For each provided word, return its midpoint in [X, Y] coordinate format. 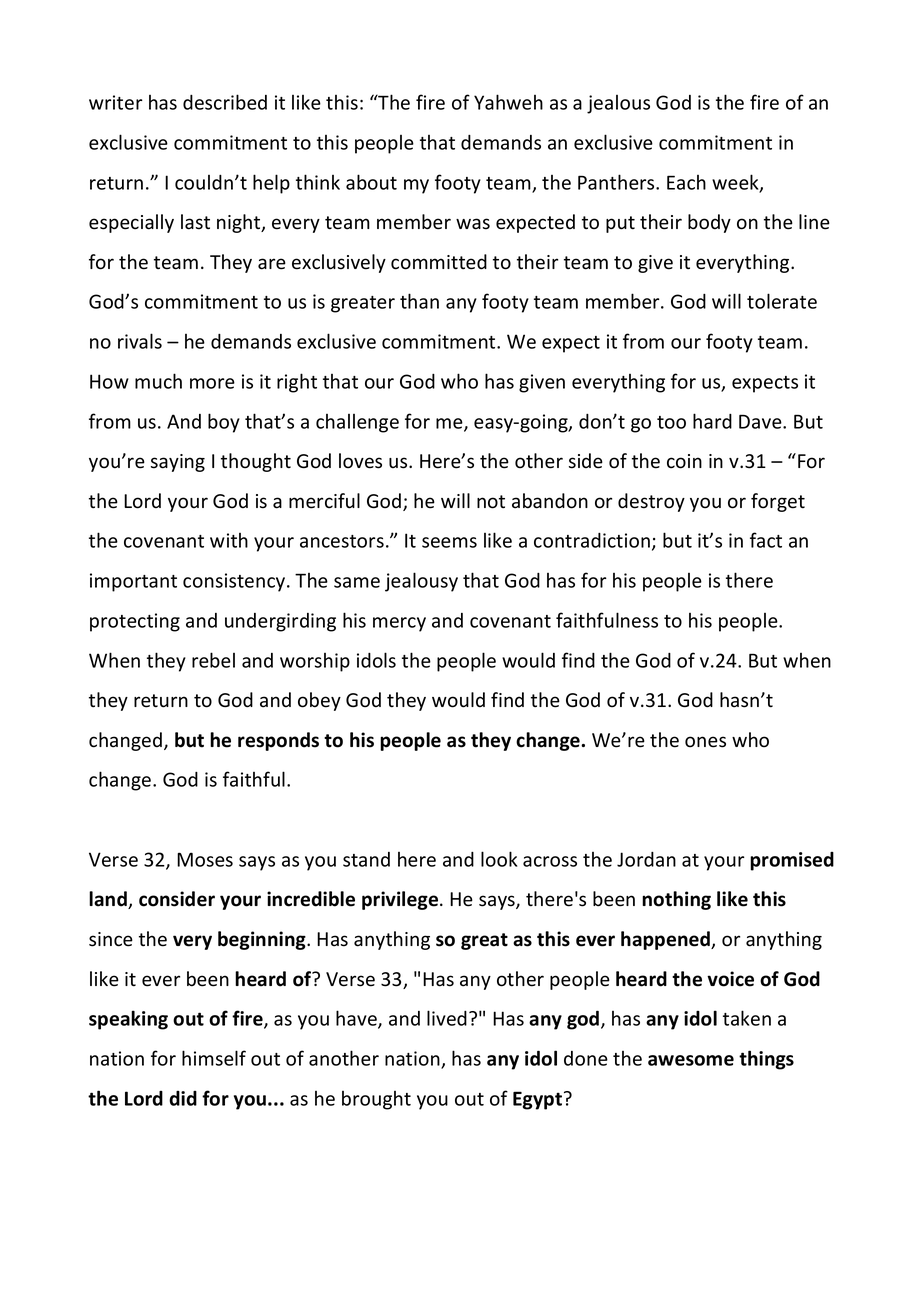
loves [360, 461]
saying [178, 463]
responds [278, 741]
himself [214, 1058]
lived [447, 1018]
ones [705, 742]
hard [712, 421]
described [225, 102]
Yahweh [508, 102]
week [736, 183]
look [499, 859]
